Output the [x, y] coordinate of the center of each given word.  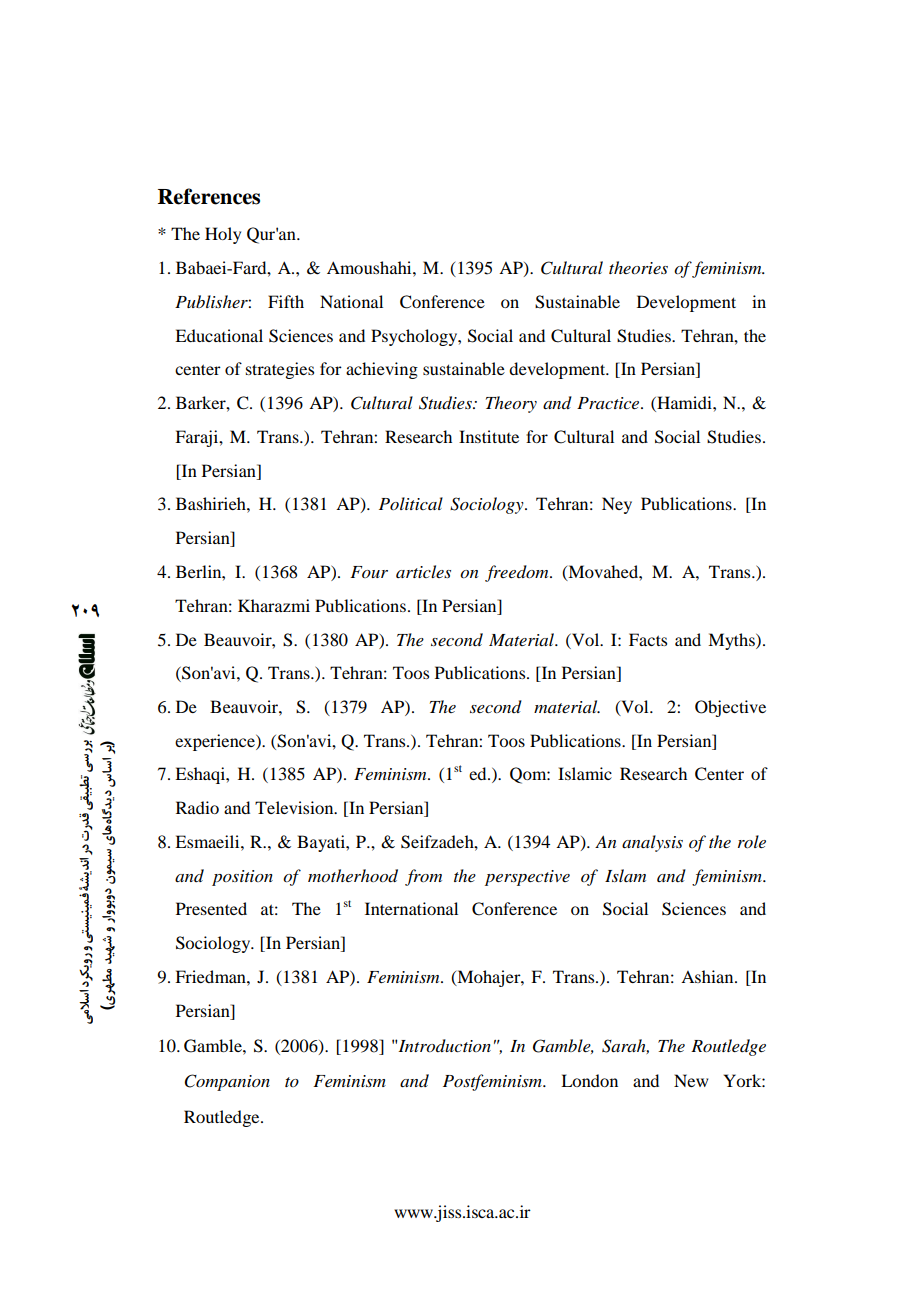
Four [369, 572]
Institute [489, 436]
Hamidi [684, 404]
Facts [648, 639]
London [589, 1080]
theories [638, 268]
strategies [280, 370]
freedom [518, 573]
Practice [609, 403]
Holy [223, 235]
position [242, 878]
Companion [227, 1082]
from [423, 877]
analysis [652, 843]
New [691, 1080]
